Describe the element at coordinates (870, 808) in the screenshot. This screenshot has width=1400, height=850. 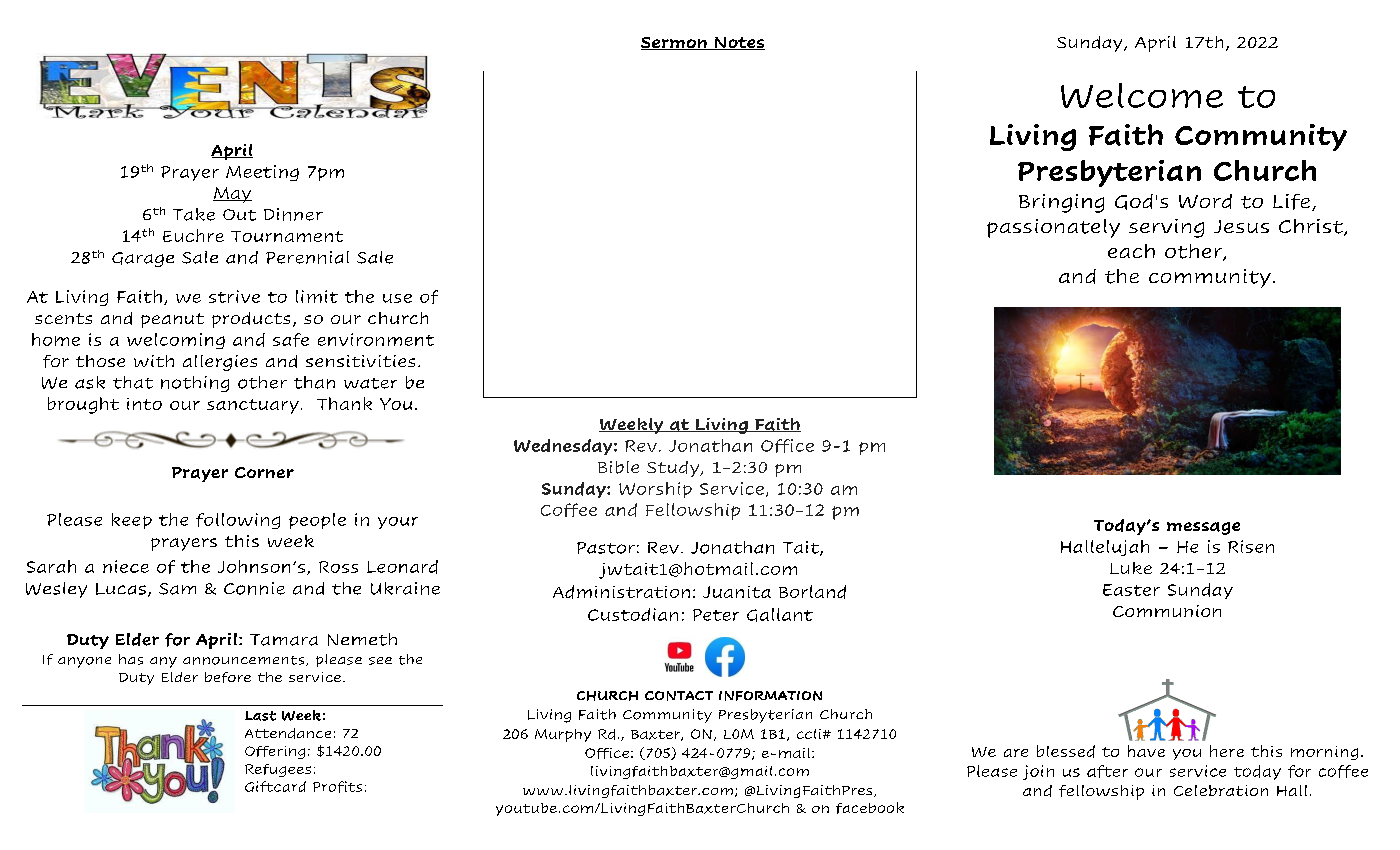
I see `facebook` at that location.
